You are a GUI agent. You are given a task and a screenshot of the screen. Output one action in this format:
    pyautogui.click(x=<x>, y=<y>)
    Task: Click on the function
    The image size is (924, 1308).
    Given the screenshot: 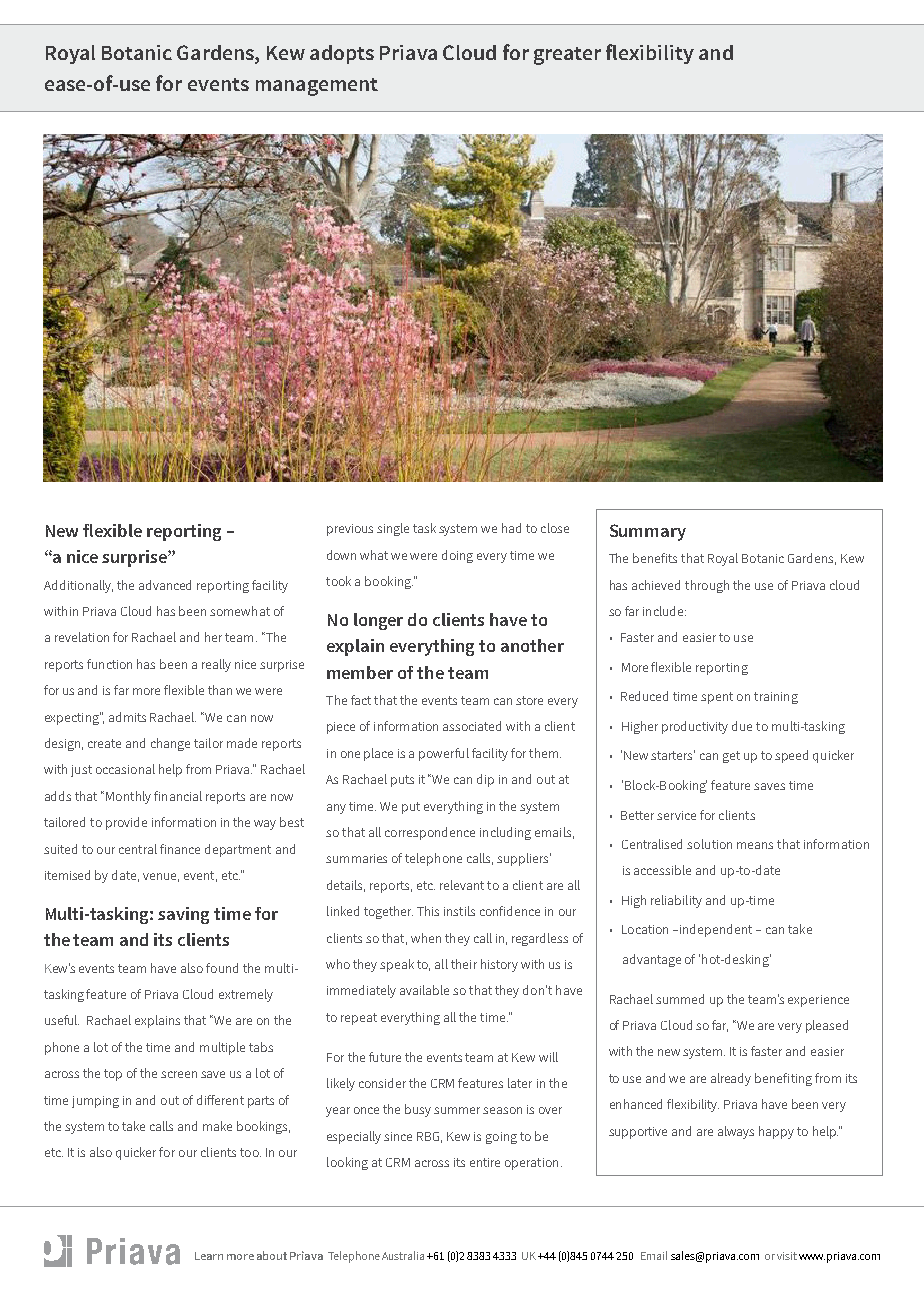 What is the action you would take?
    pyautogui.click(x=109, y=664)
